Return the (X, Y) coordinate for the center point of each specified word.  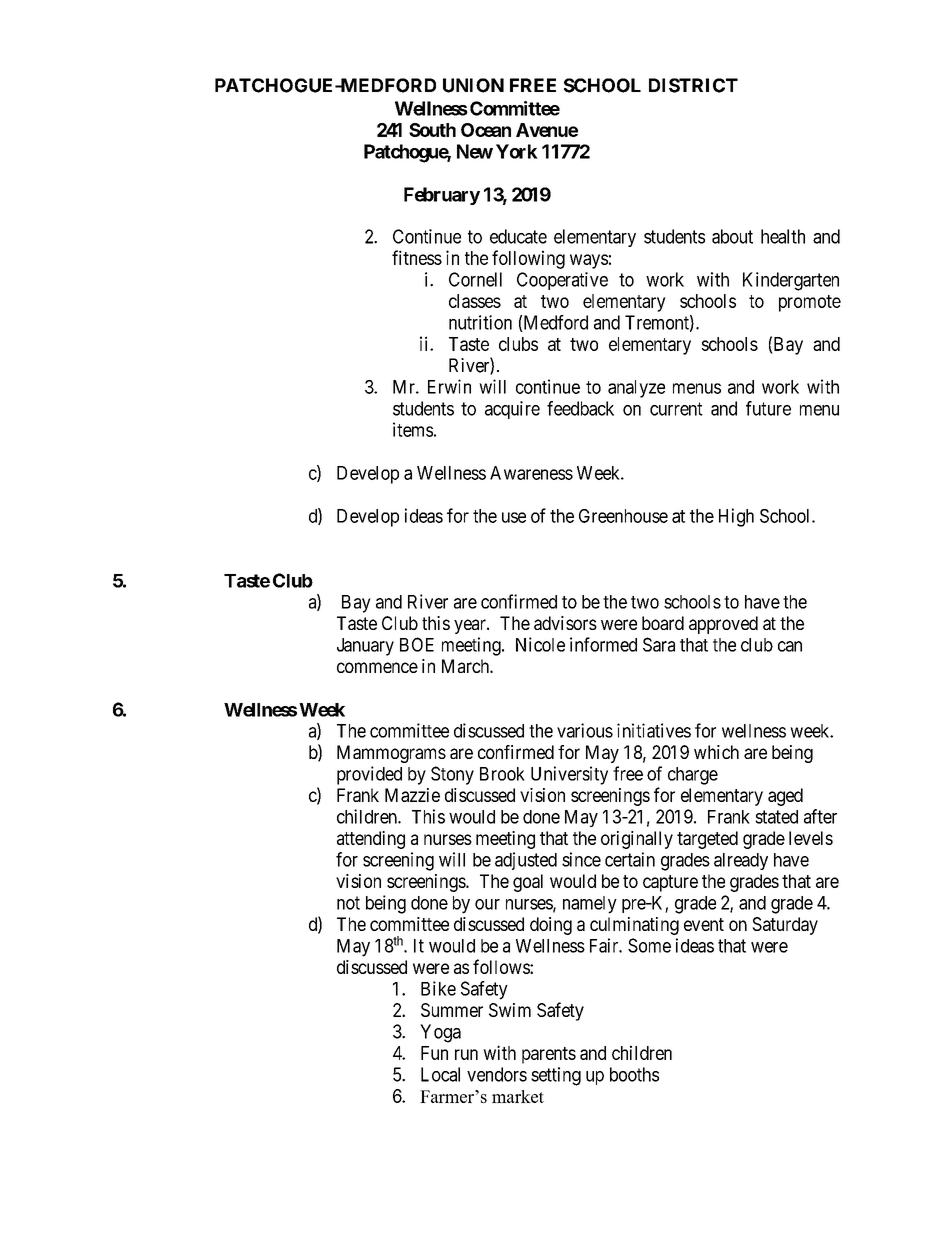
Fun (434, 1053)
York (517, 151)
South (432, 130)
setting (556, 1076)
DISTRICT (693, 85)
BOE (417, 644)
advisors (565, 623)
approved (723, 625)
